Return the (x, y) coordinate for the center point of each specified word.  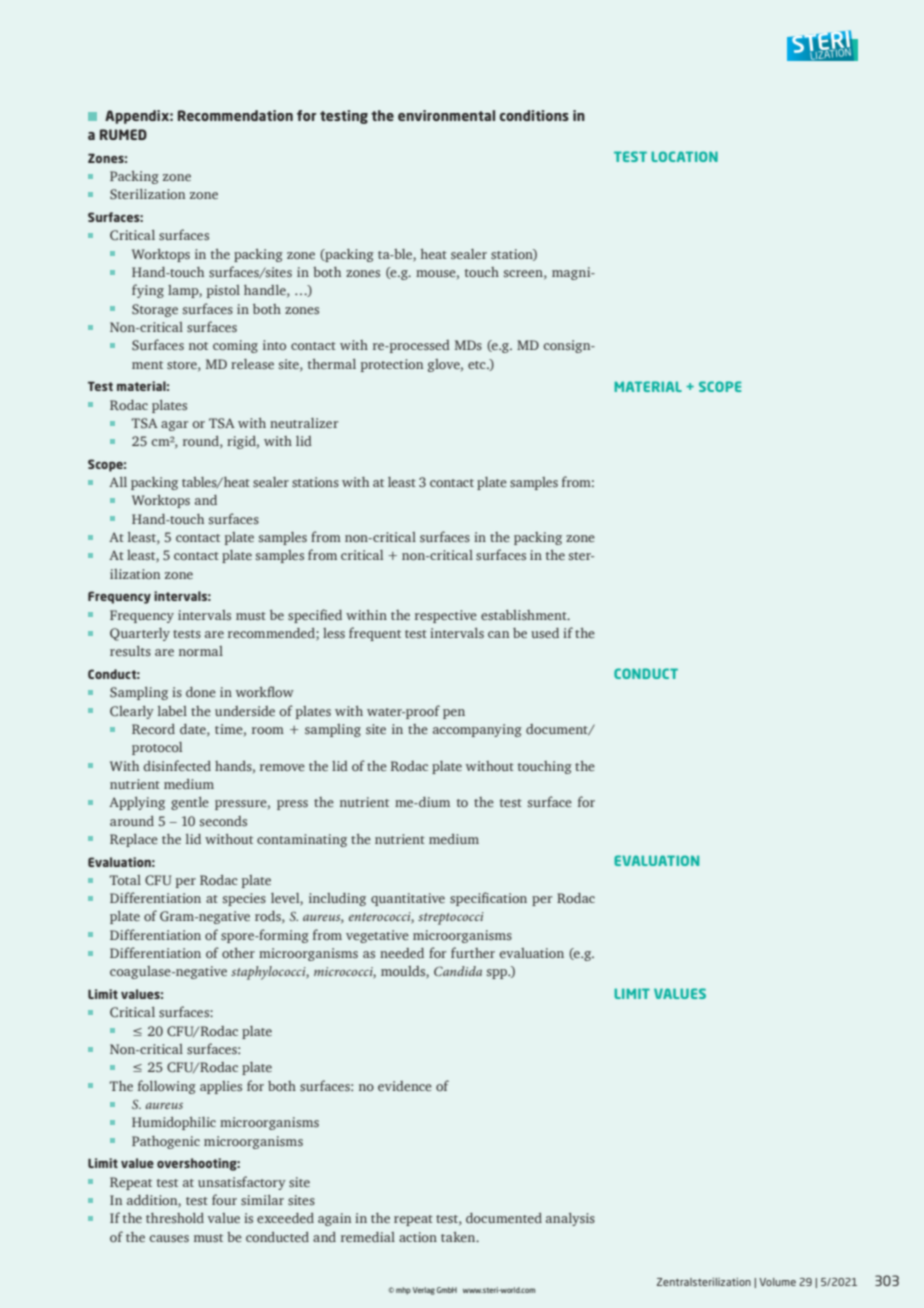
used (545, 633)
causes (169, 1238)
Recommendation (235, 115)
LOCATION (684, 156)
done (201, 692)
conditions (534, 115)
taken (459, 1237)
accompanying (477, 730)
